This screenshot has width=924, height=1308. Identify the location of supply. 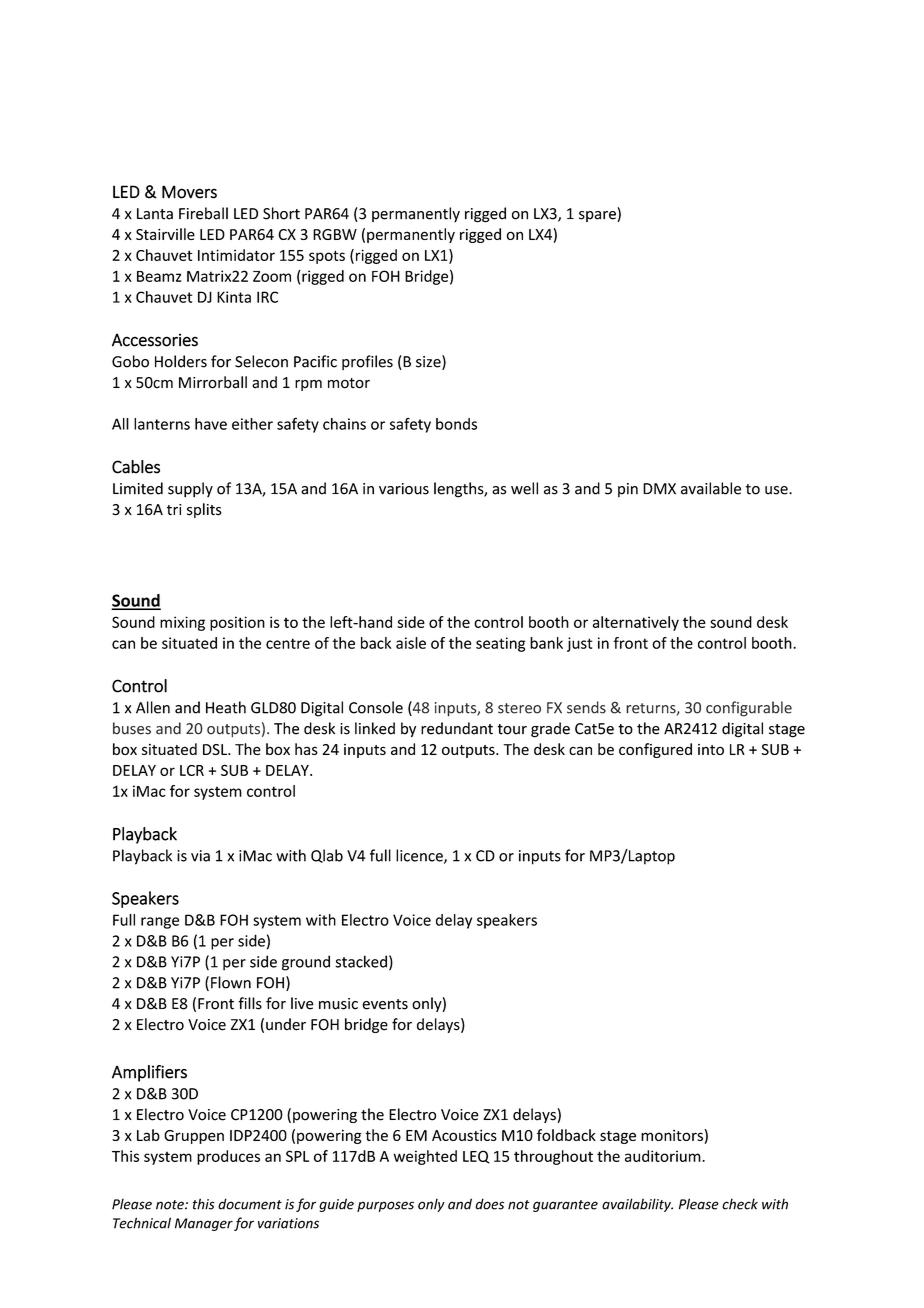
(190, 490).
